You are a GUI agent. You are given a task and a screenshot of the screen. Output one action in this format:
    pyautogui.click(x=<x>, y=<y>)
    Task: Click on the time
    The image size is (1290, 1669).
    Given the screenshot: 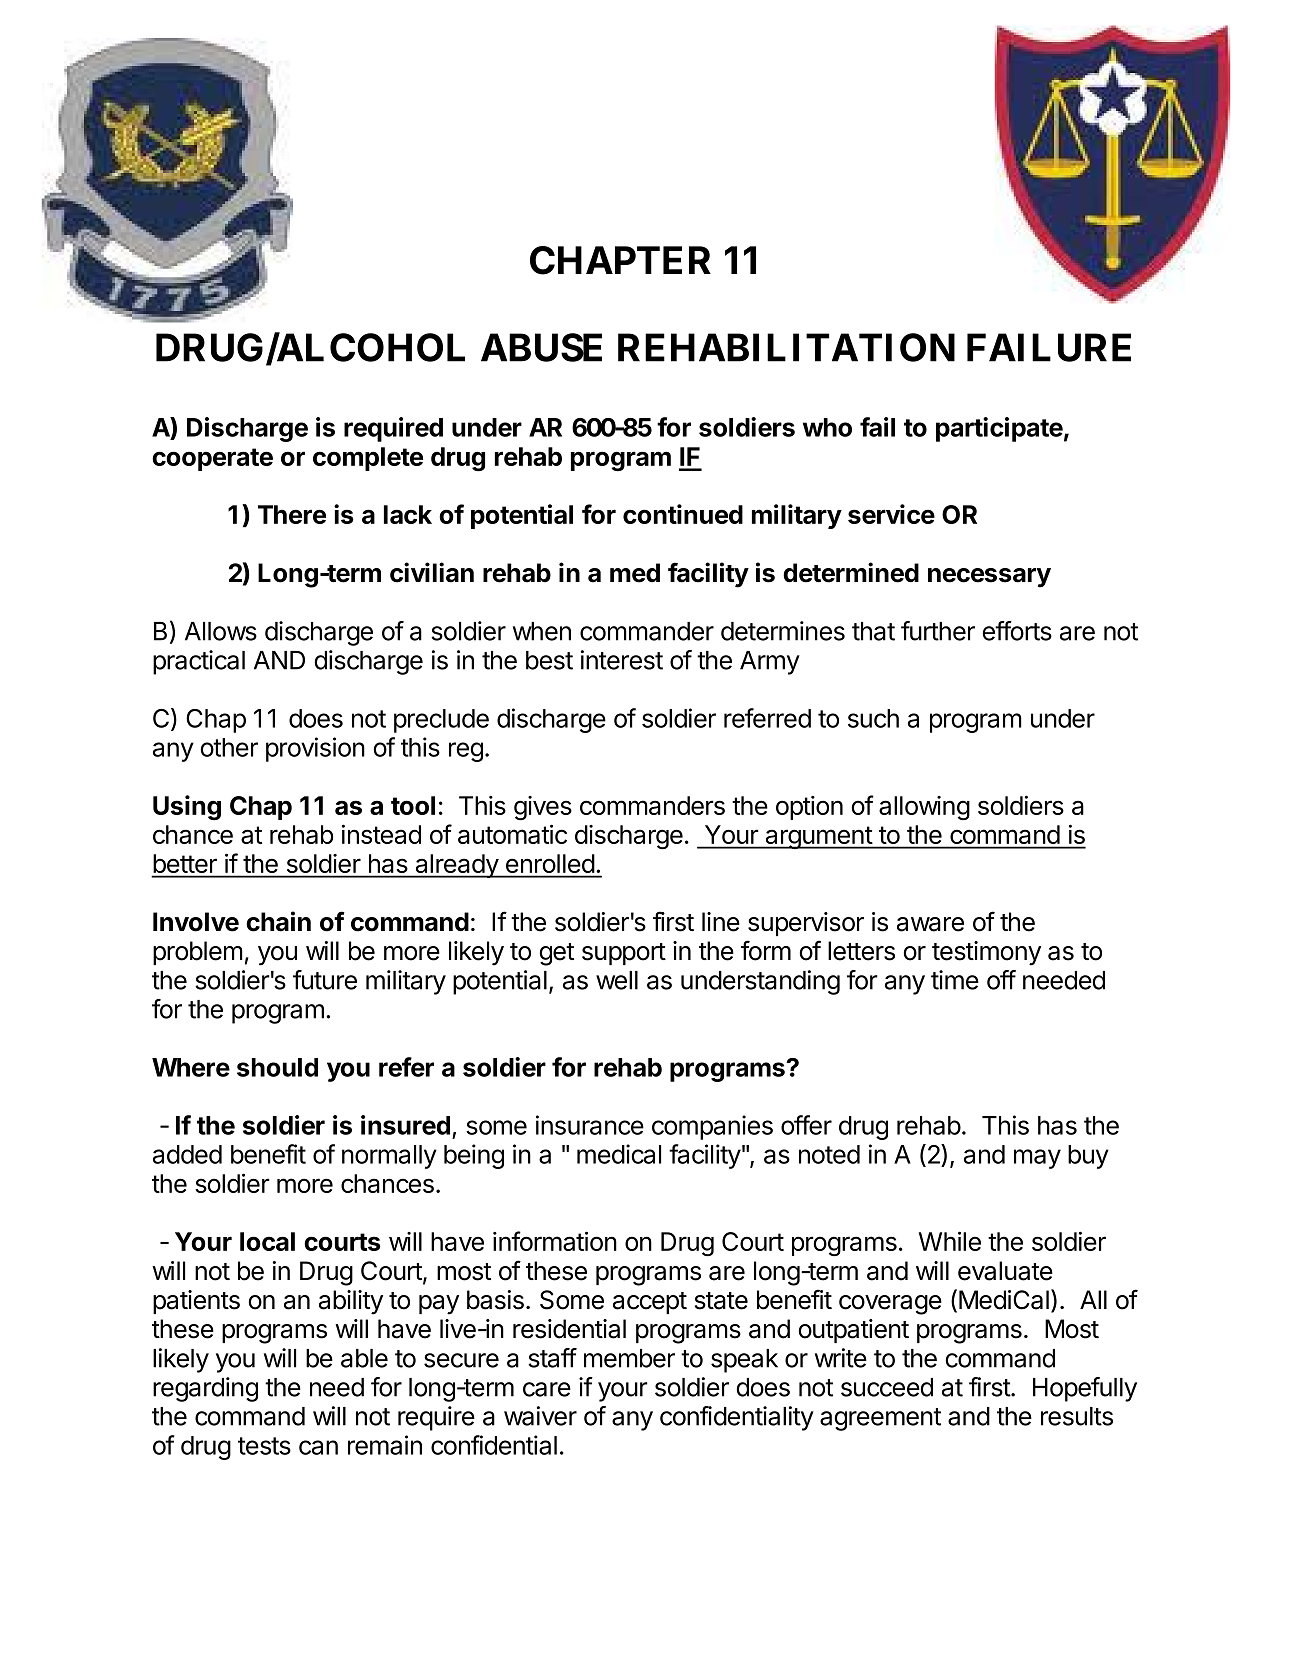 What is the action you would take?
    pyautogui.click(x=955, y=980)
